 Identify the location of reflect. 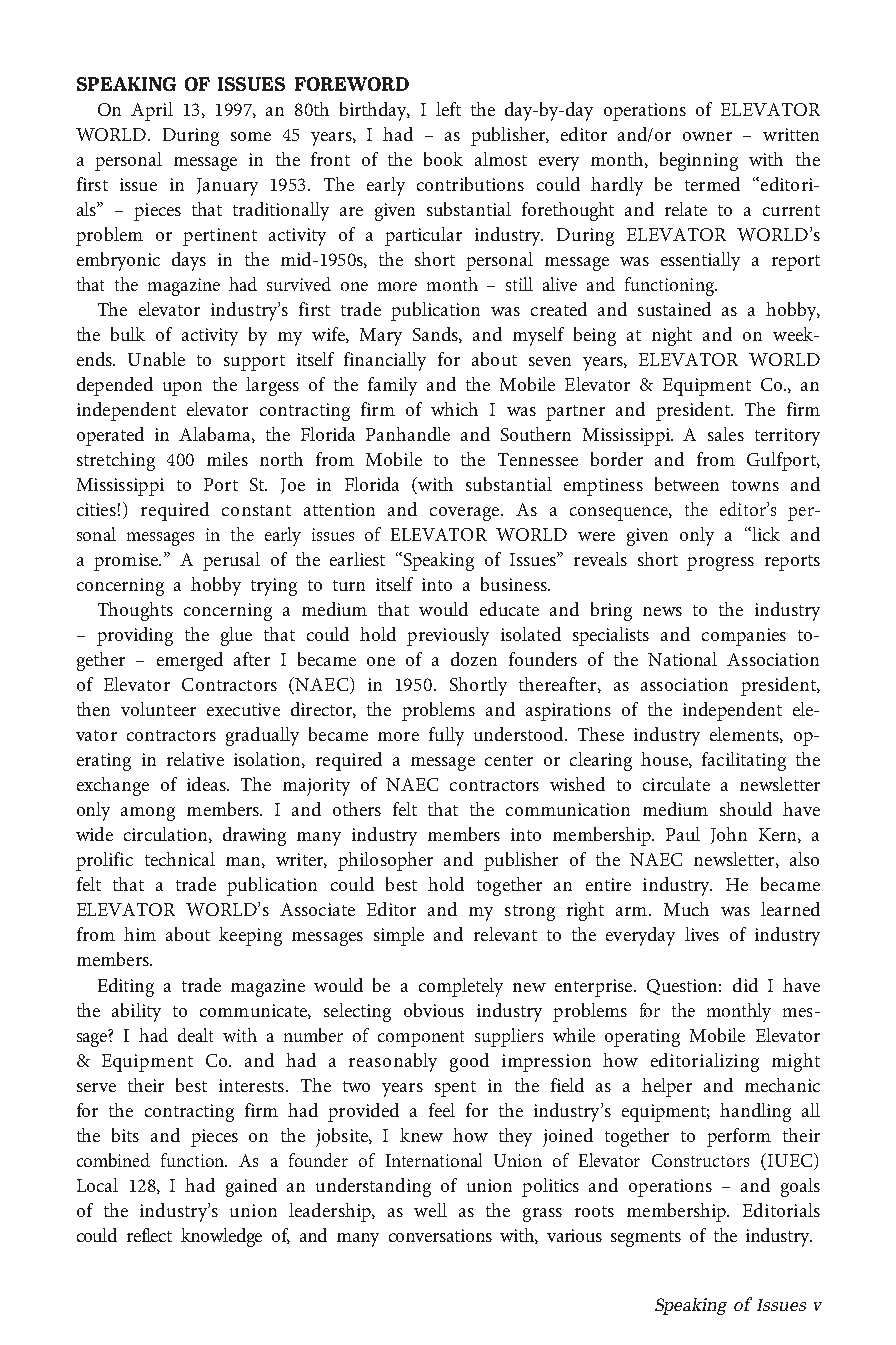
(149, 1235).
